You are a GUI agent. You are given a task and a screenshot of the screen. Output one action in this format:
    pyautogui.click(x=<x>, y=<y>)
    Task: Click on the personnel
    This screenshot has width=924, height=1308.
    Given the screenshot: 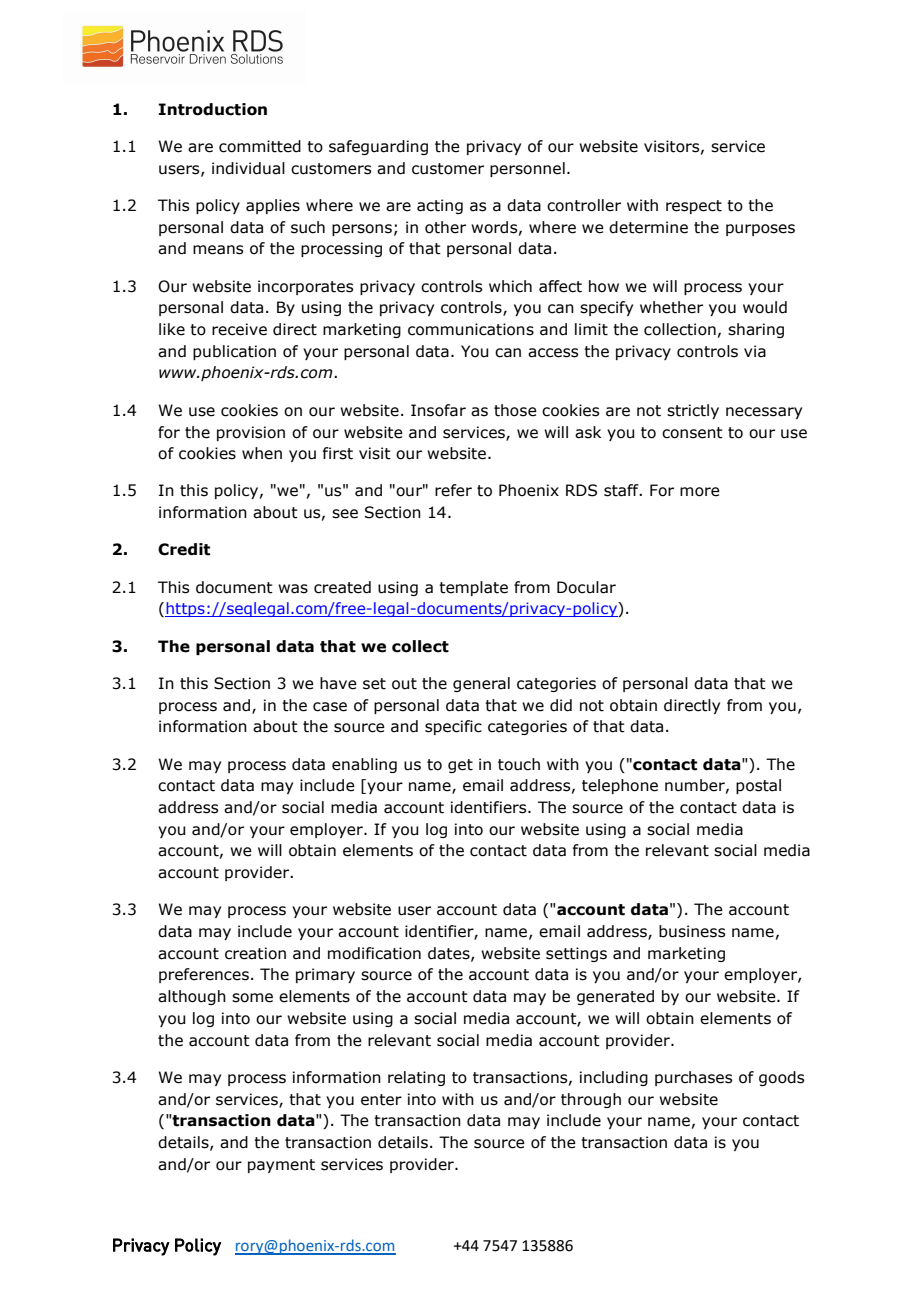 What is the action you would take?
    pyautogui.click(x=527, y=169)
